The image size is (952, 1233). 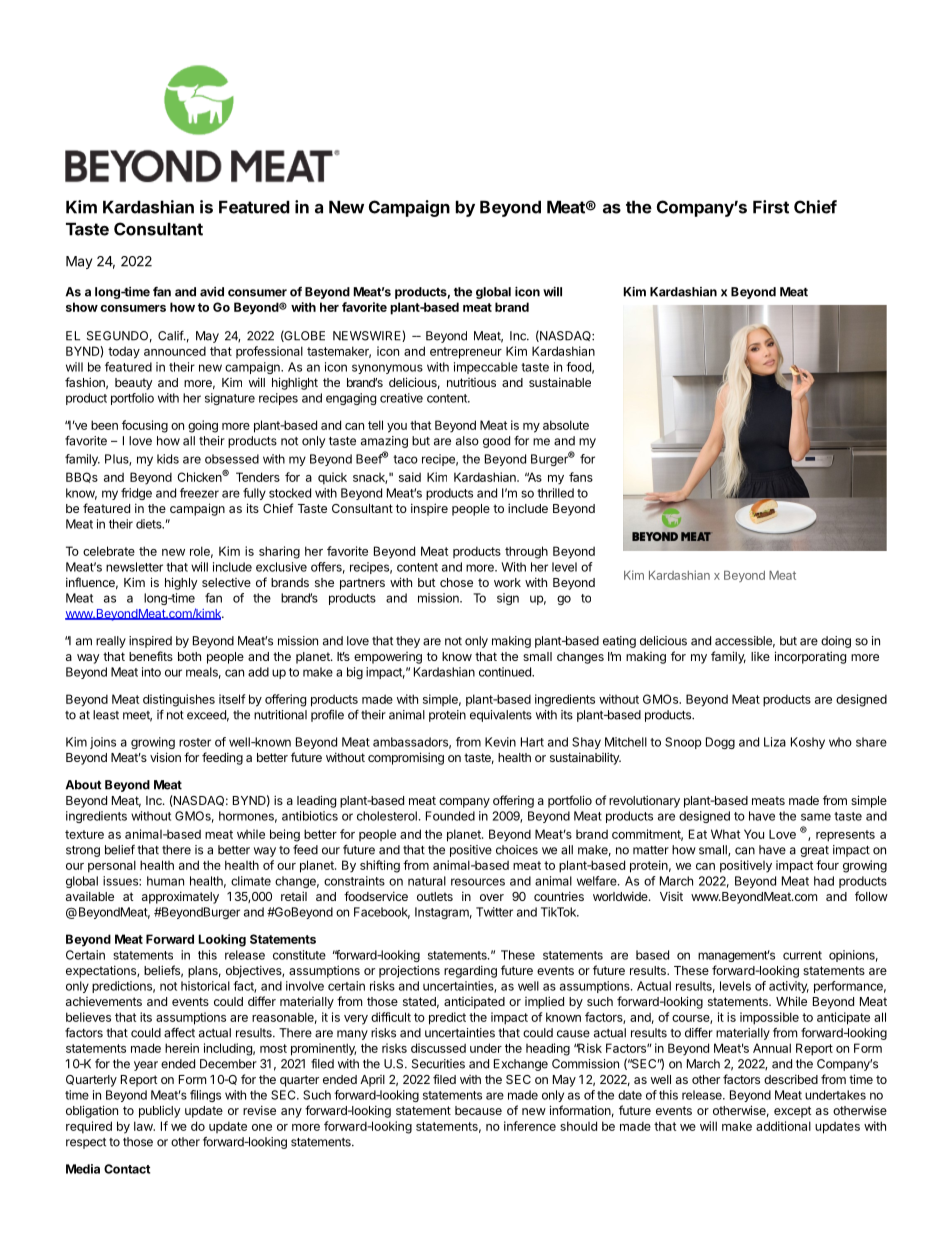 I want to click on entrepreneur, so click(x=466, y=353).
